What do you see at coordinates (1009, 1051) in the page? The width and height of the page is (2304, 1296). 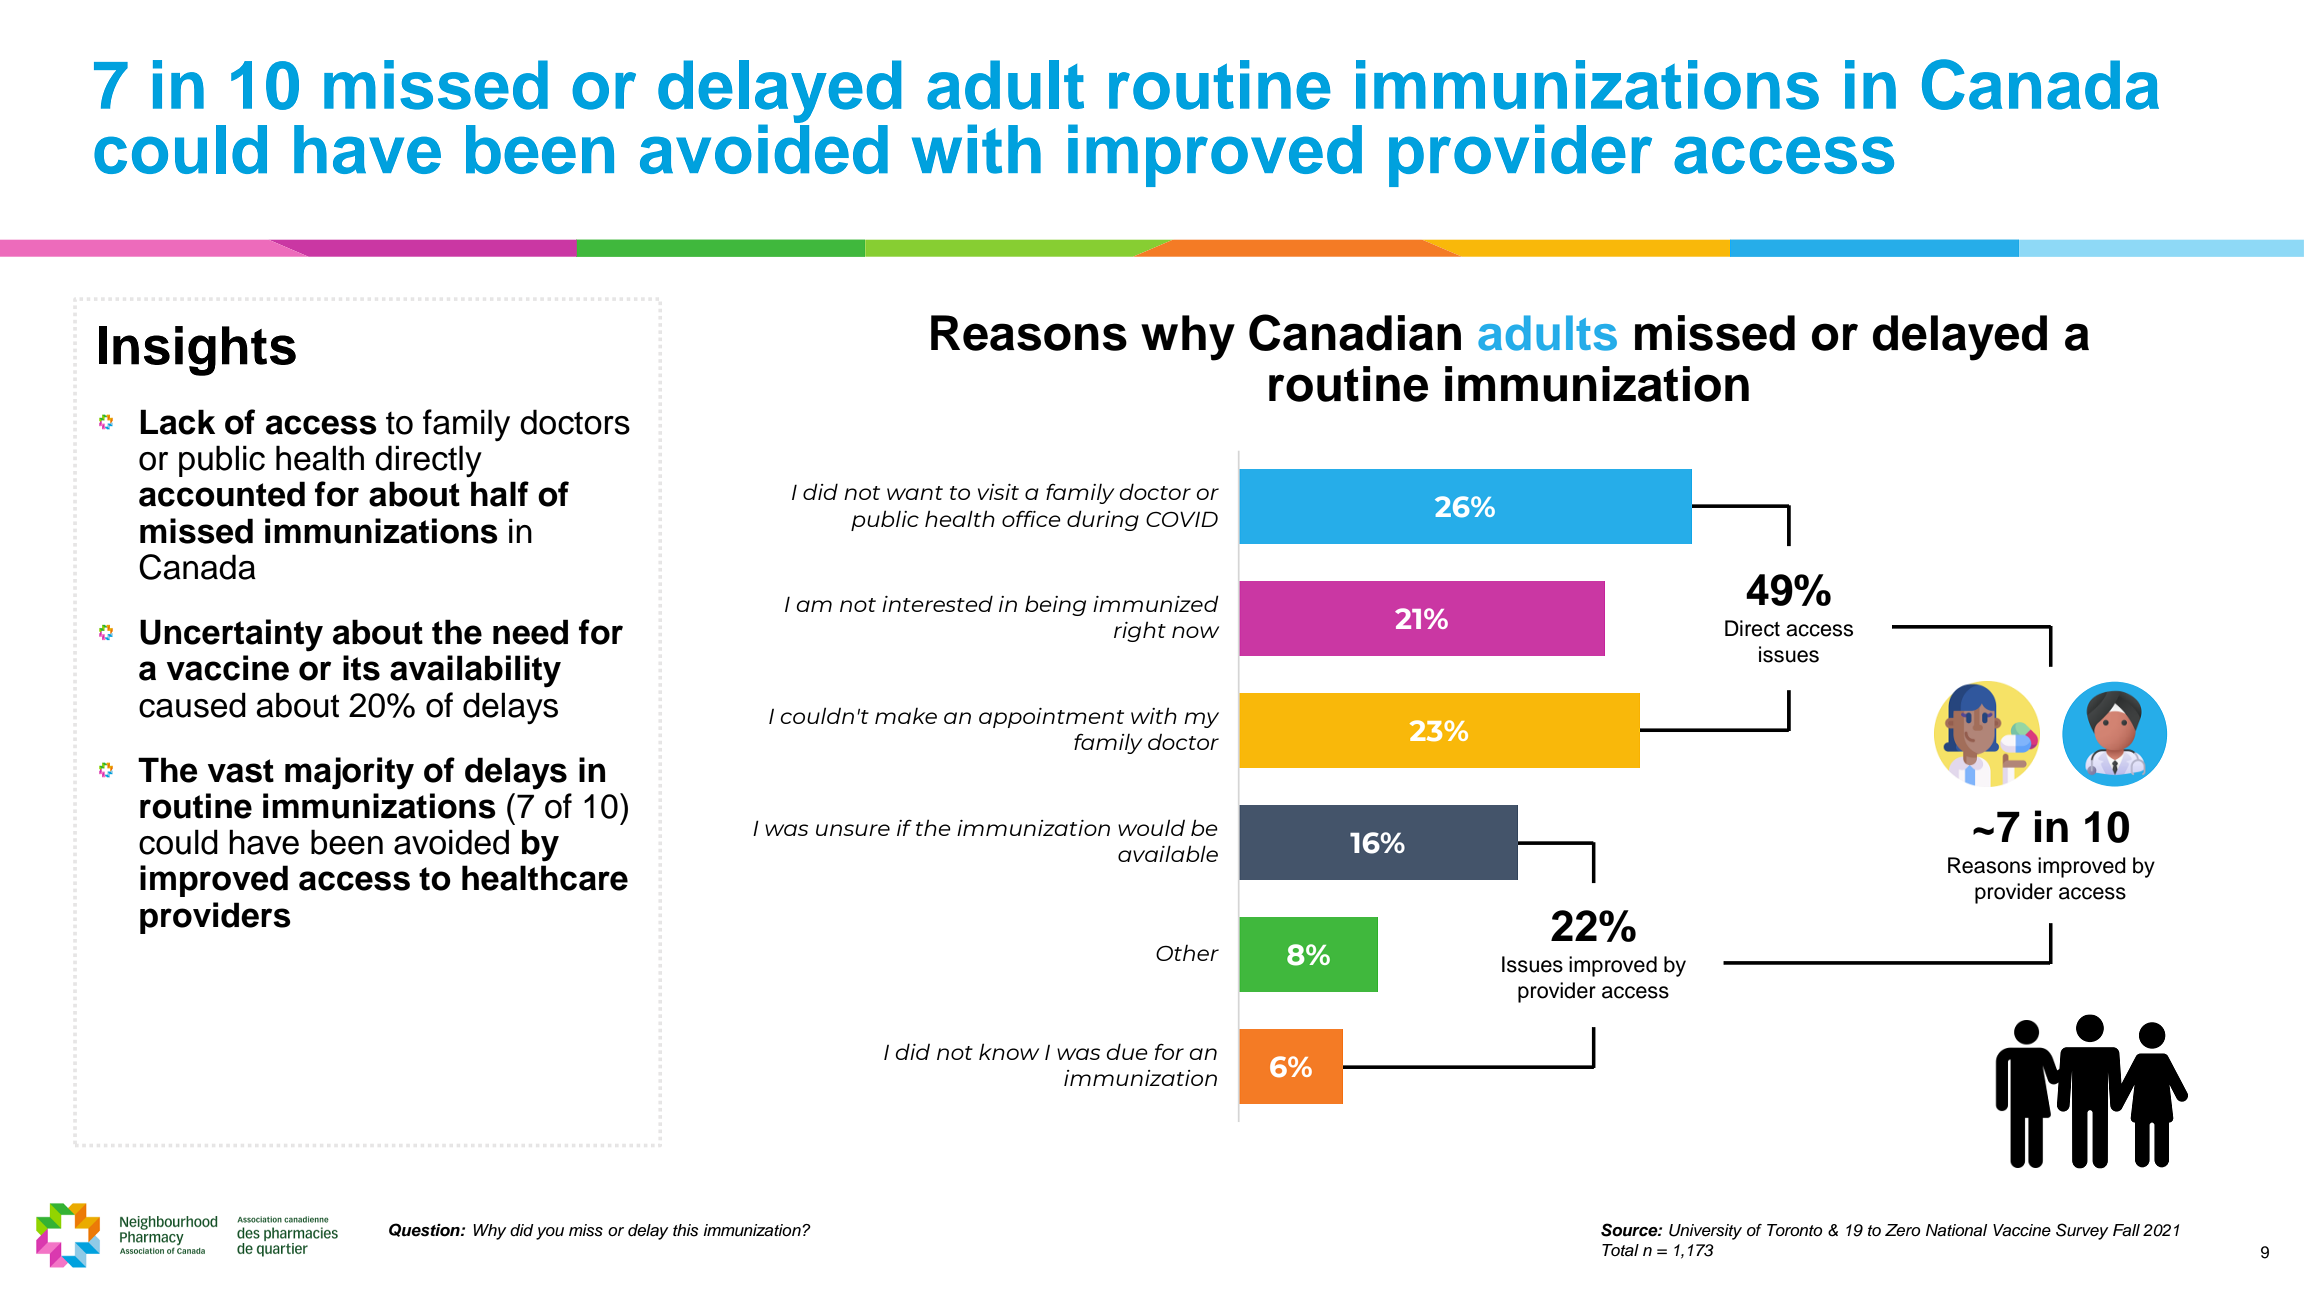 I see `know` at bounding box center [1009, 1051].
